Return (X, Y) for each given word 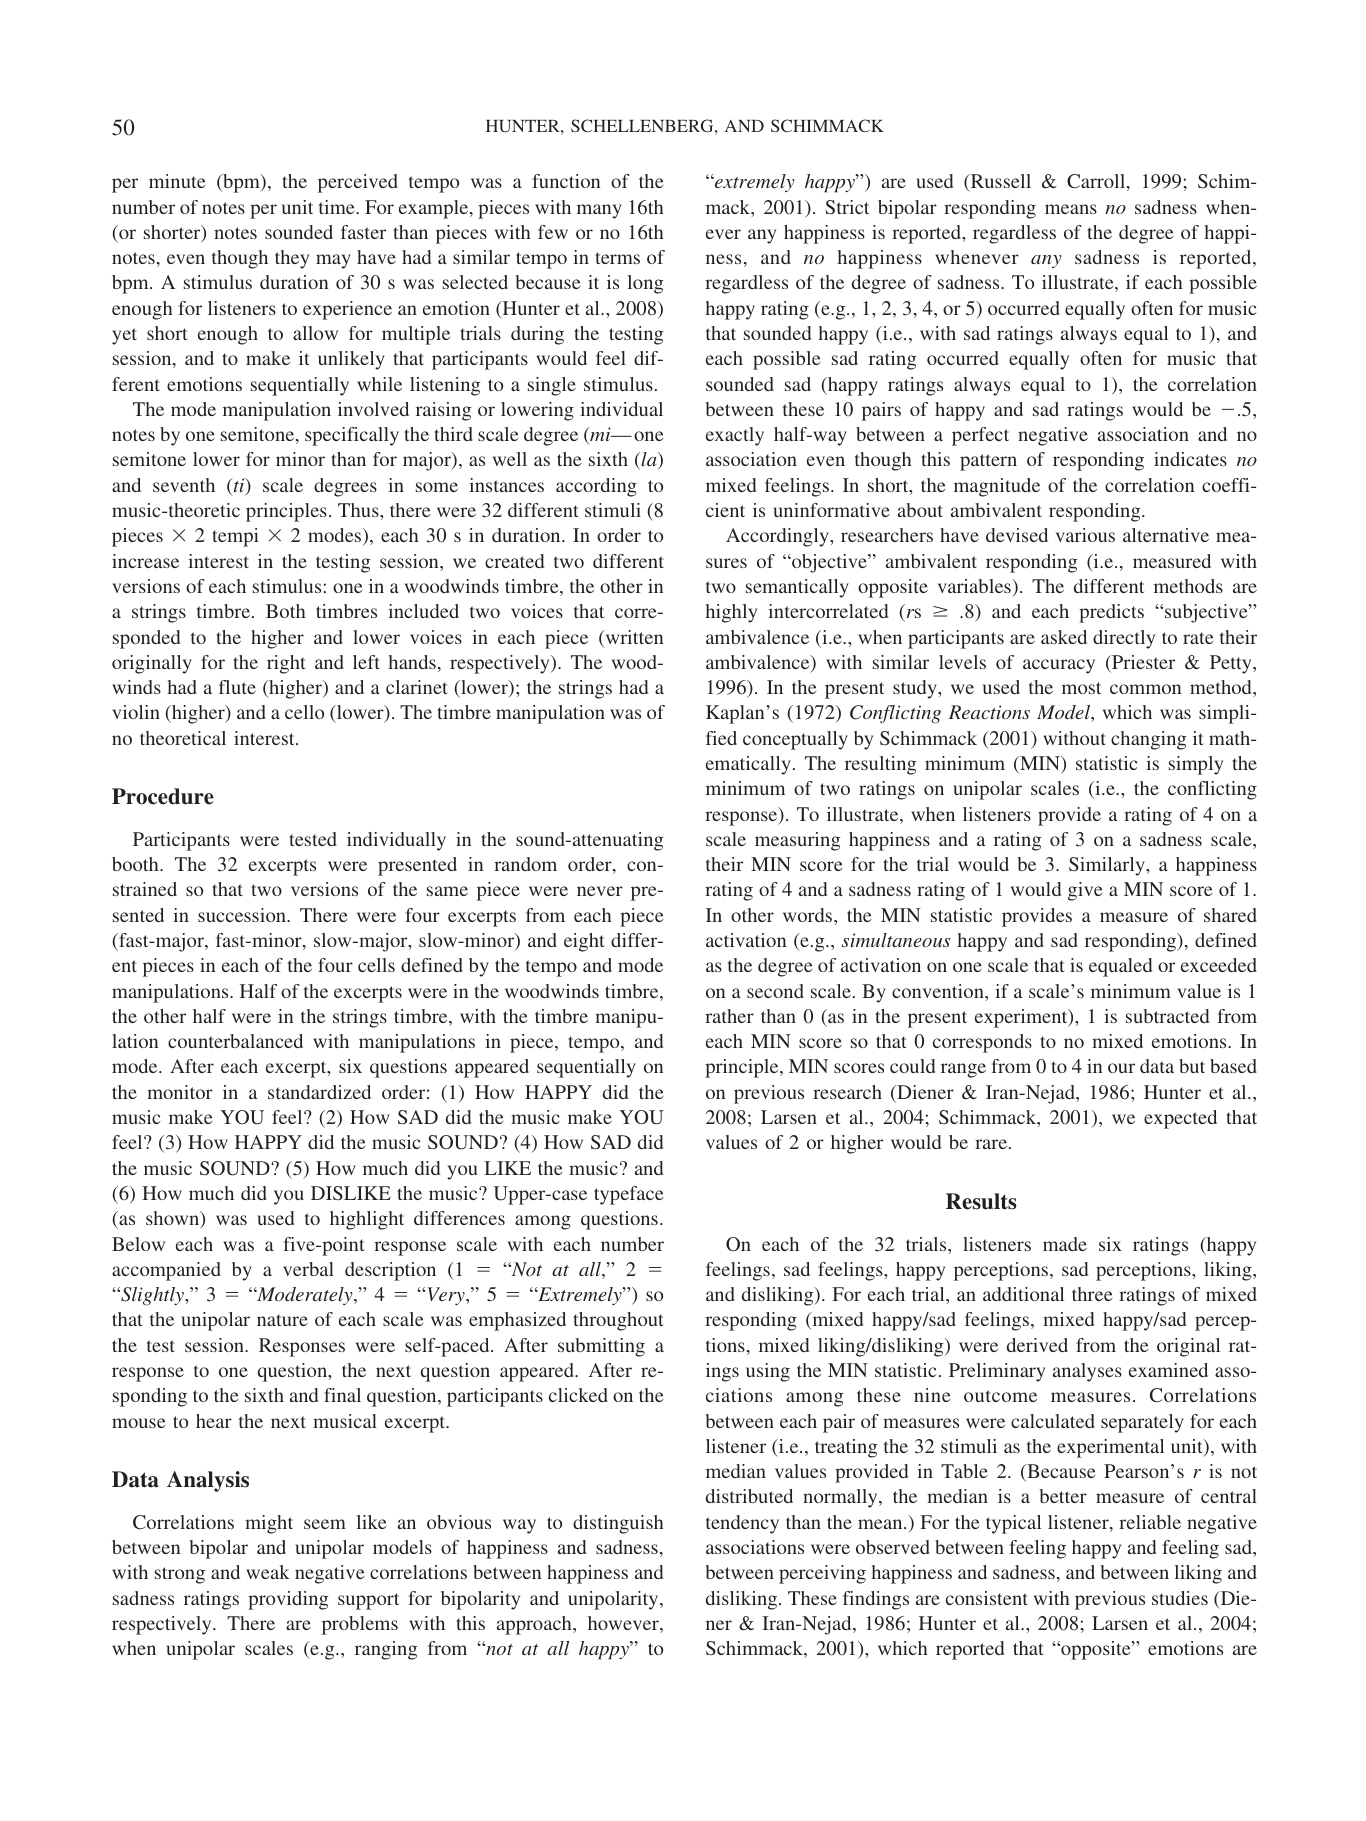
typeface (628, 1195)
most (1081, 688)
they (292, 259)
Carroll (1097, 182)
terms (617, 258)
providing (288, 1600)
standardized (319, 1092)
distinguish (618, 1524)
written (633, 638)
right (286, 664)
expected (1180, 1119)
